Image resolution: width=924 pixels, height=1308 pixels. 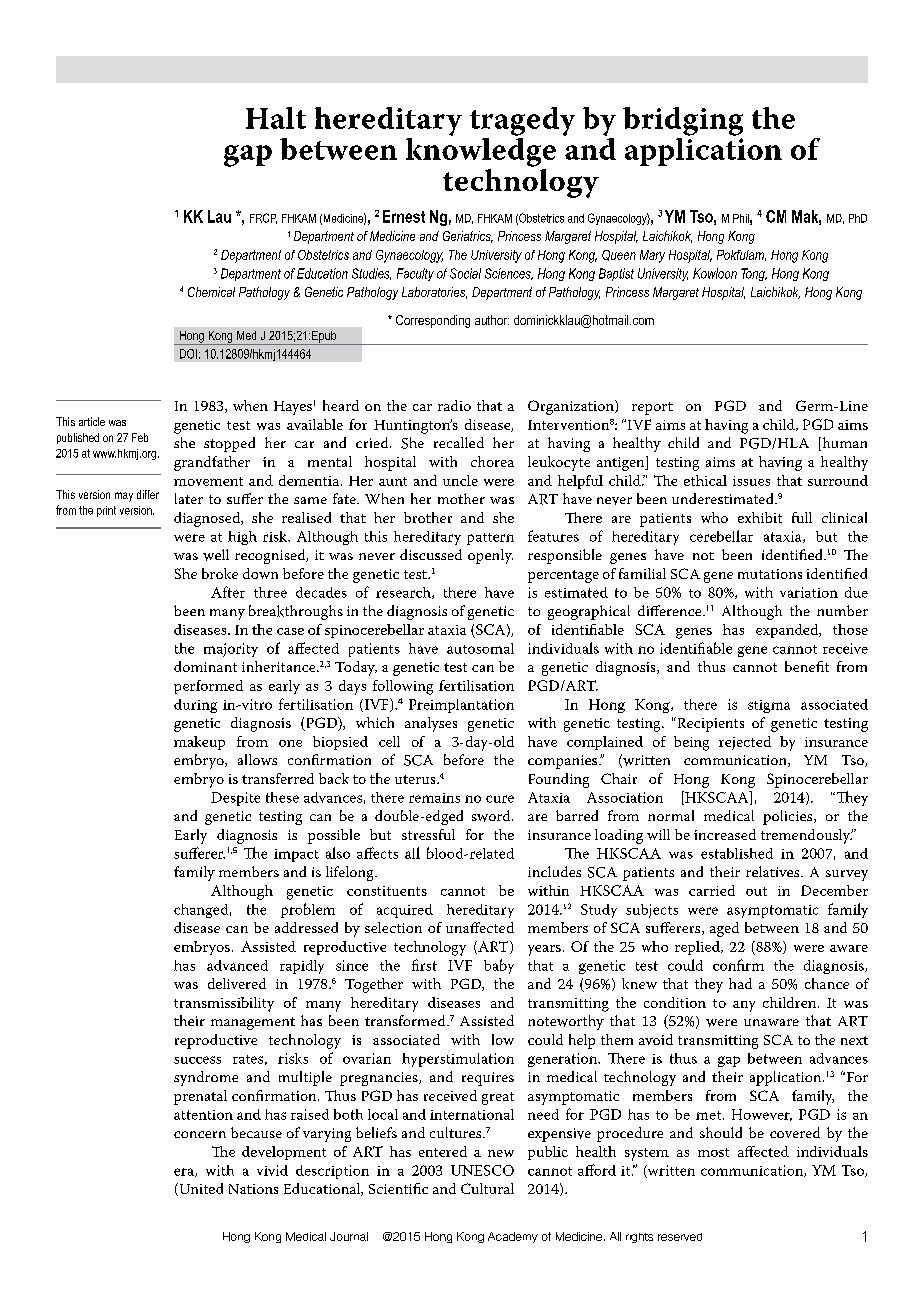 I want to click on exhibit, so click(x=760, y=517).
